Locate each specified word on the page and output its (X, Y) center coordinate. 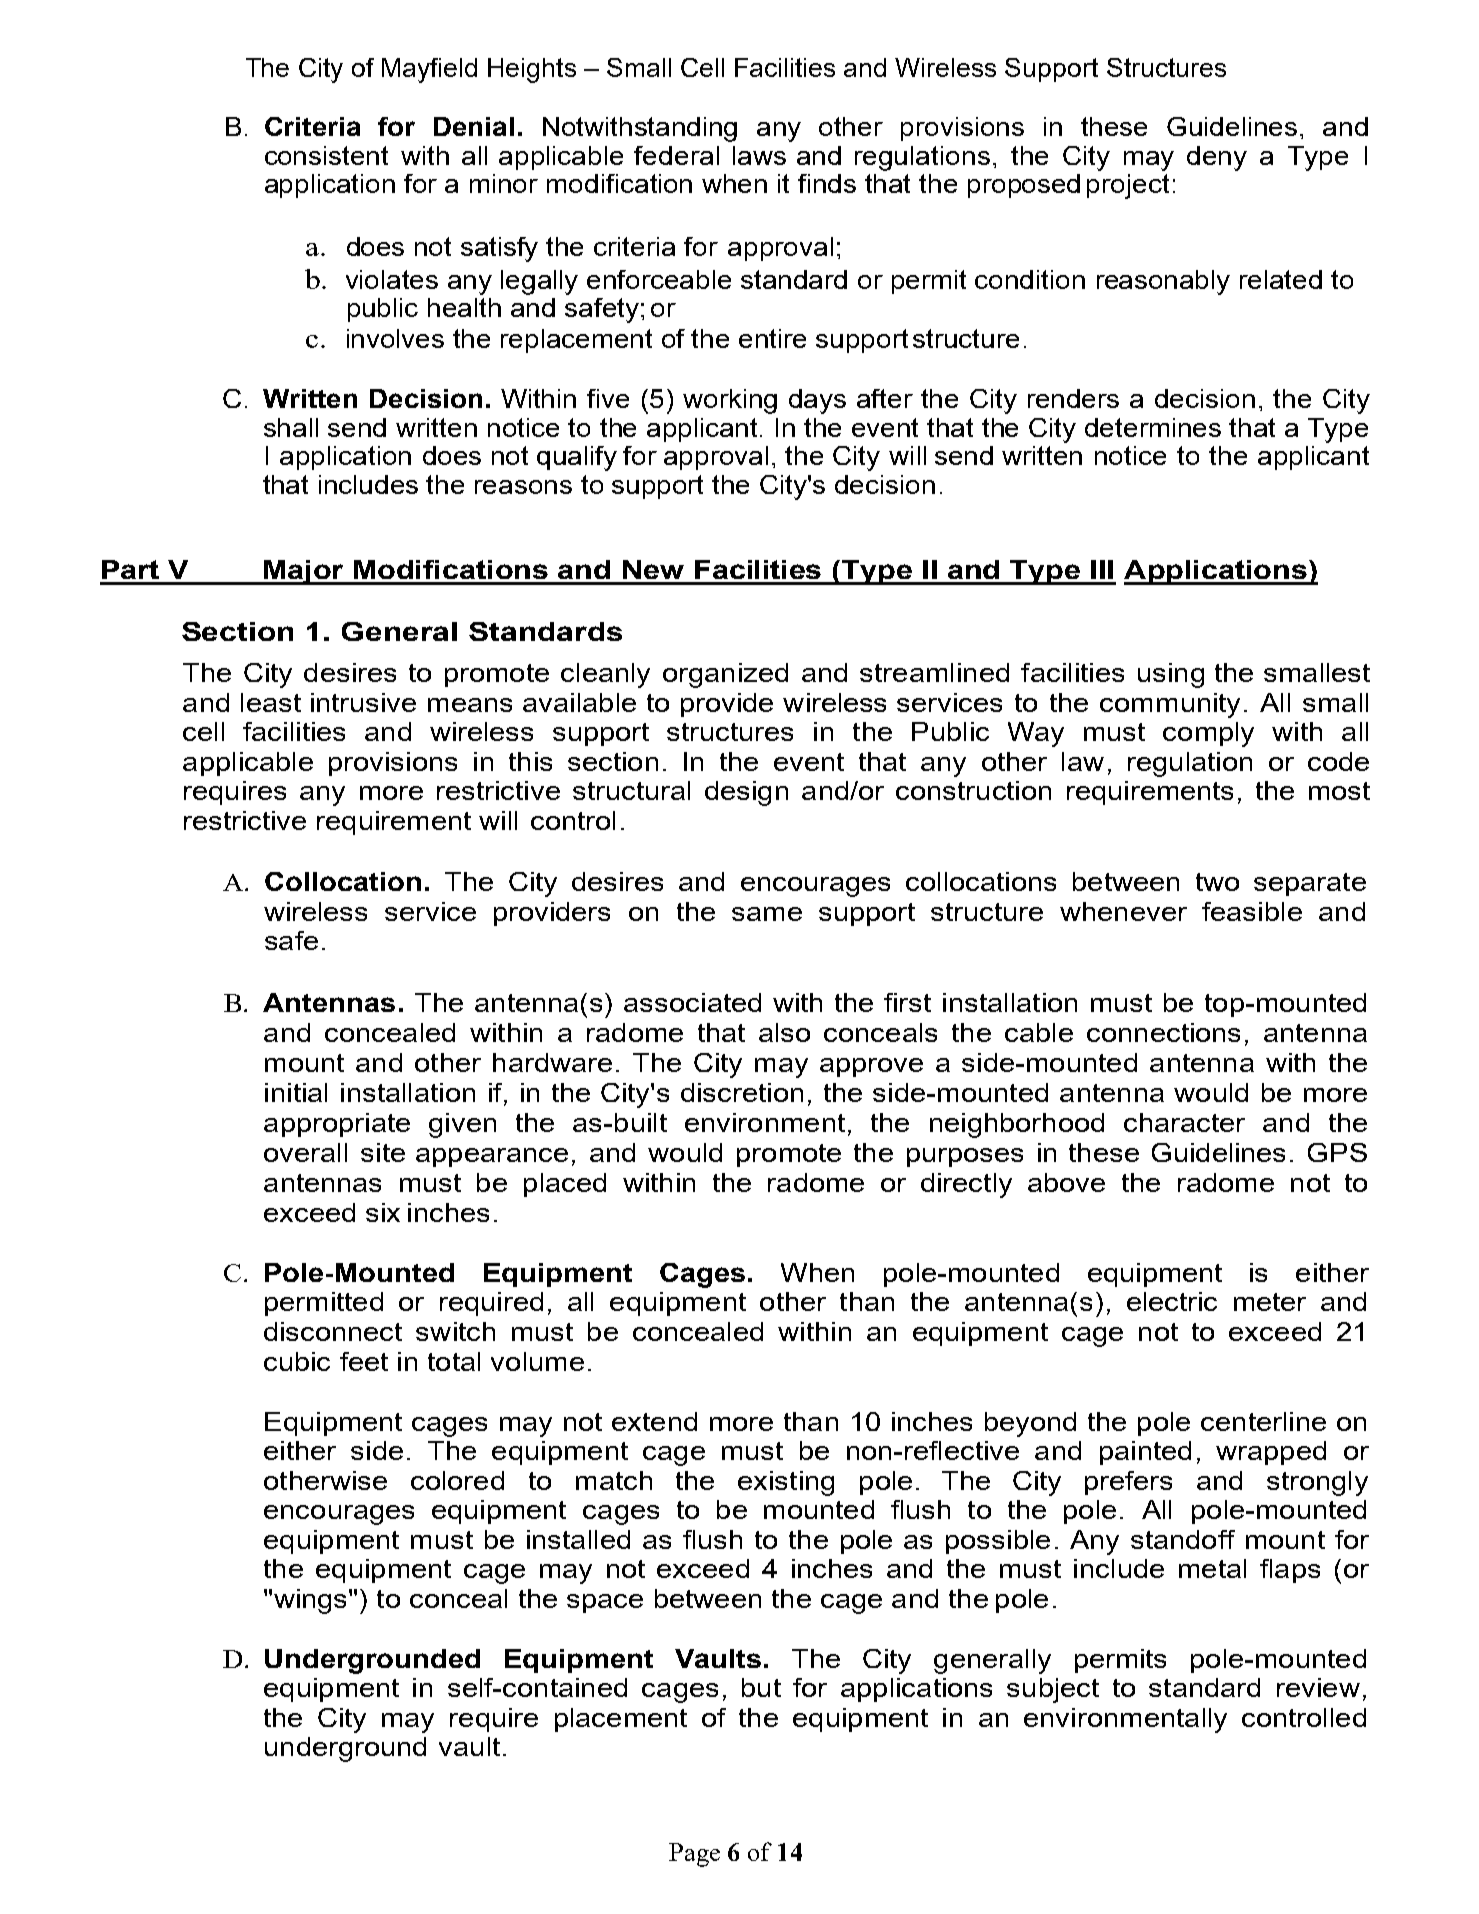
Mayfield (429, 70)
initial (296, 1092)
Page (694, 1855)
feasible (1252, 911)
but (761, 1687)
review (1318, 1687)
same (767, 914)
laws (759, 155)
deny (1217, 158)
